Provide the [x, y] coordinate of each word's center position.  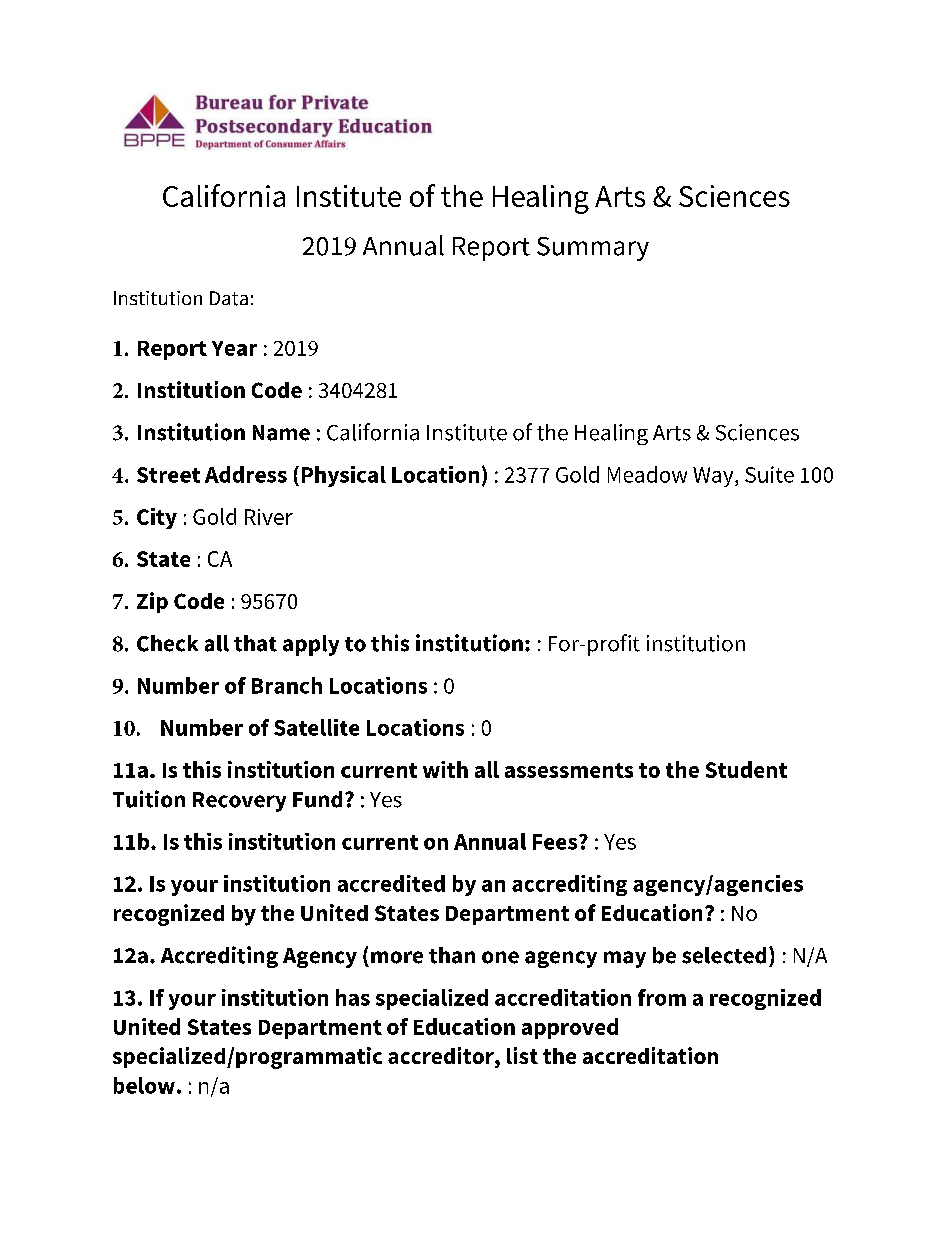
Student [746, 769]
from [662, 997]
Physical [344, 476]
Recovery [239, 802]
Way [714, 477]
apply [311, 645]
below [144, 1085]
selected [724, 955]
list [522, 1055]
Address [246, 474]
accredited [391, 883]
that [255, 643]
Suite [769, 474]
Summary [593, 249]
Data [229, 298]
